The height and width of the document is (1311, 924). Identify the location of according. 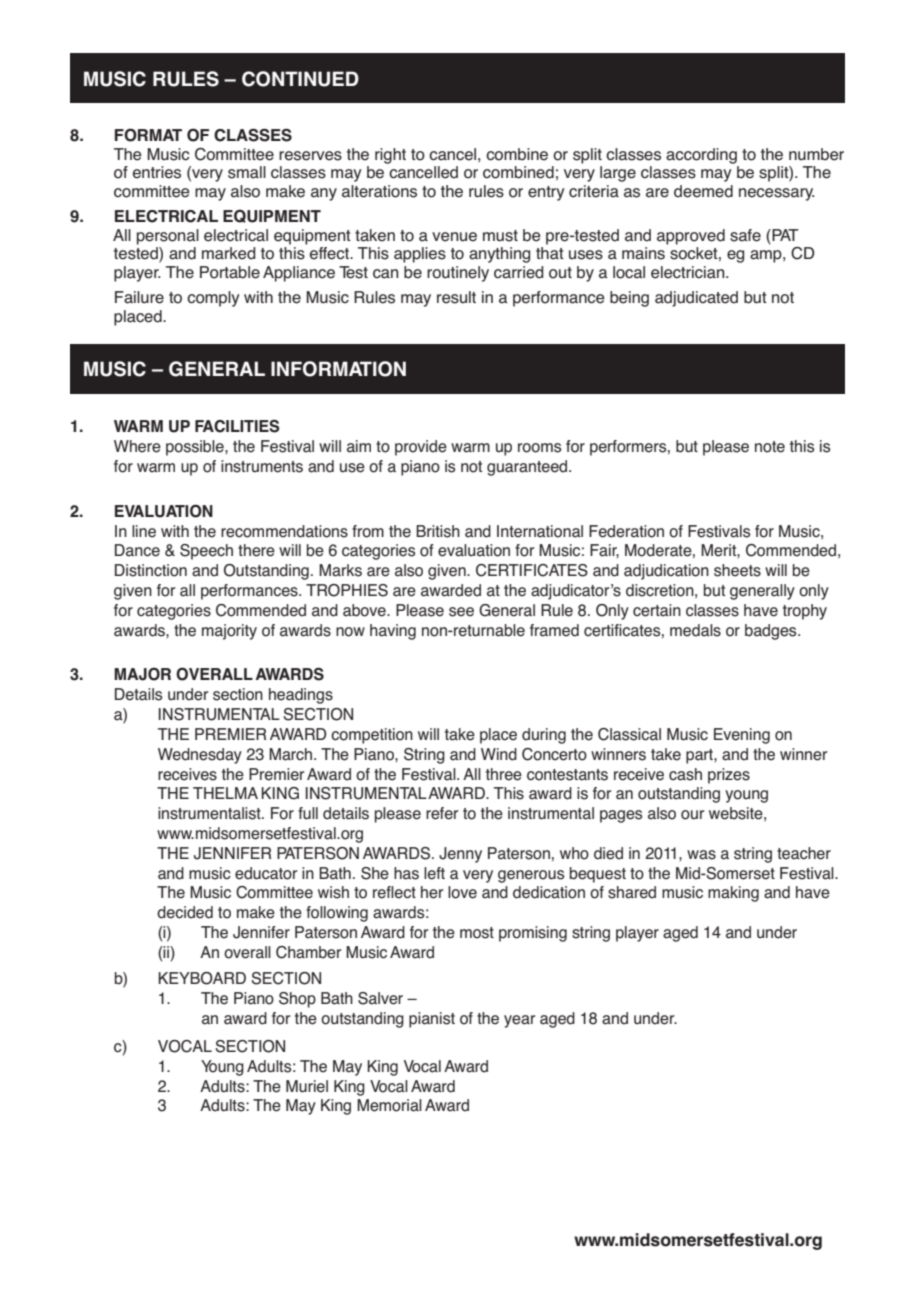
(701, 156).
